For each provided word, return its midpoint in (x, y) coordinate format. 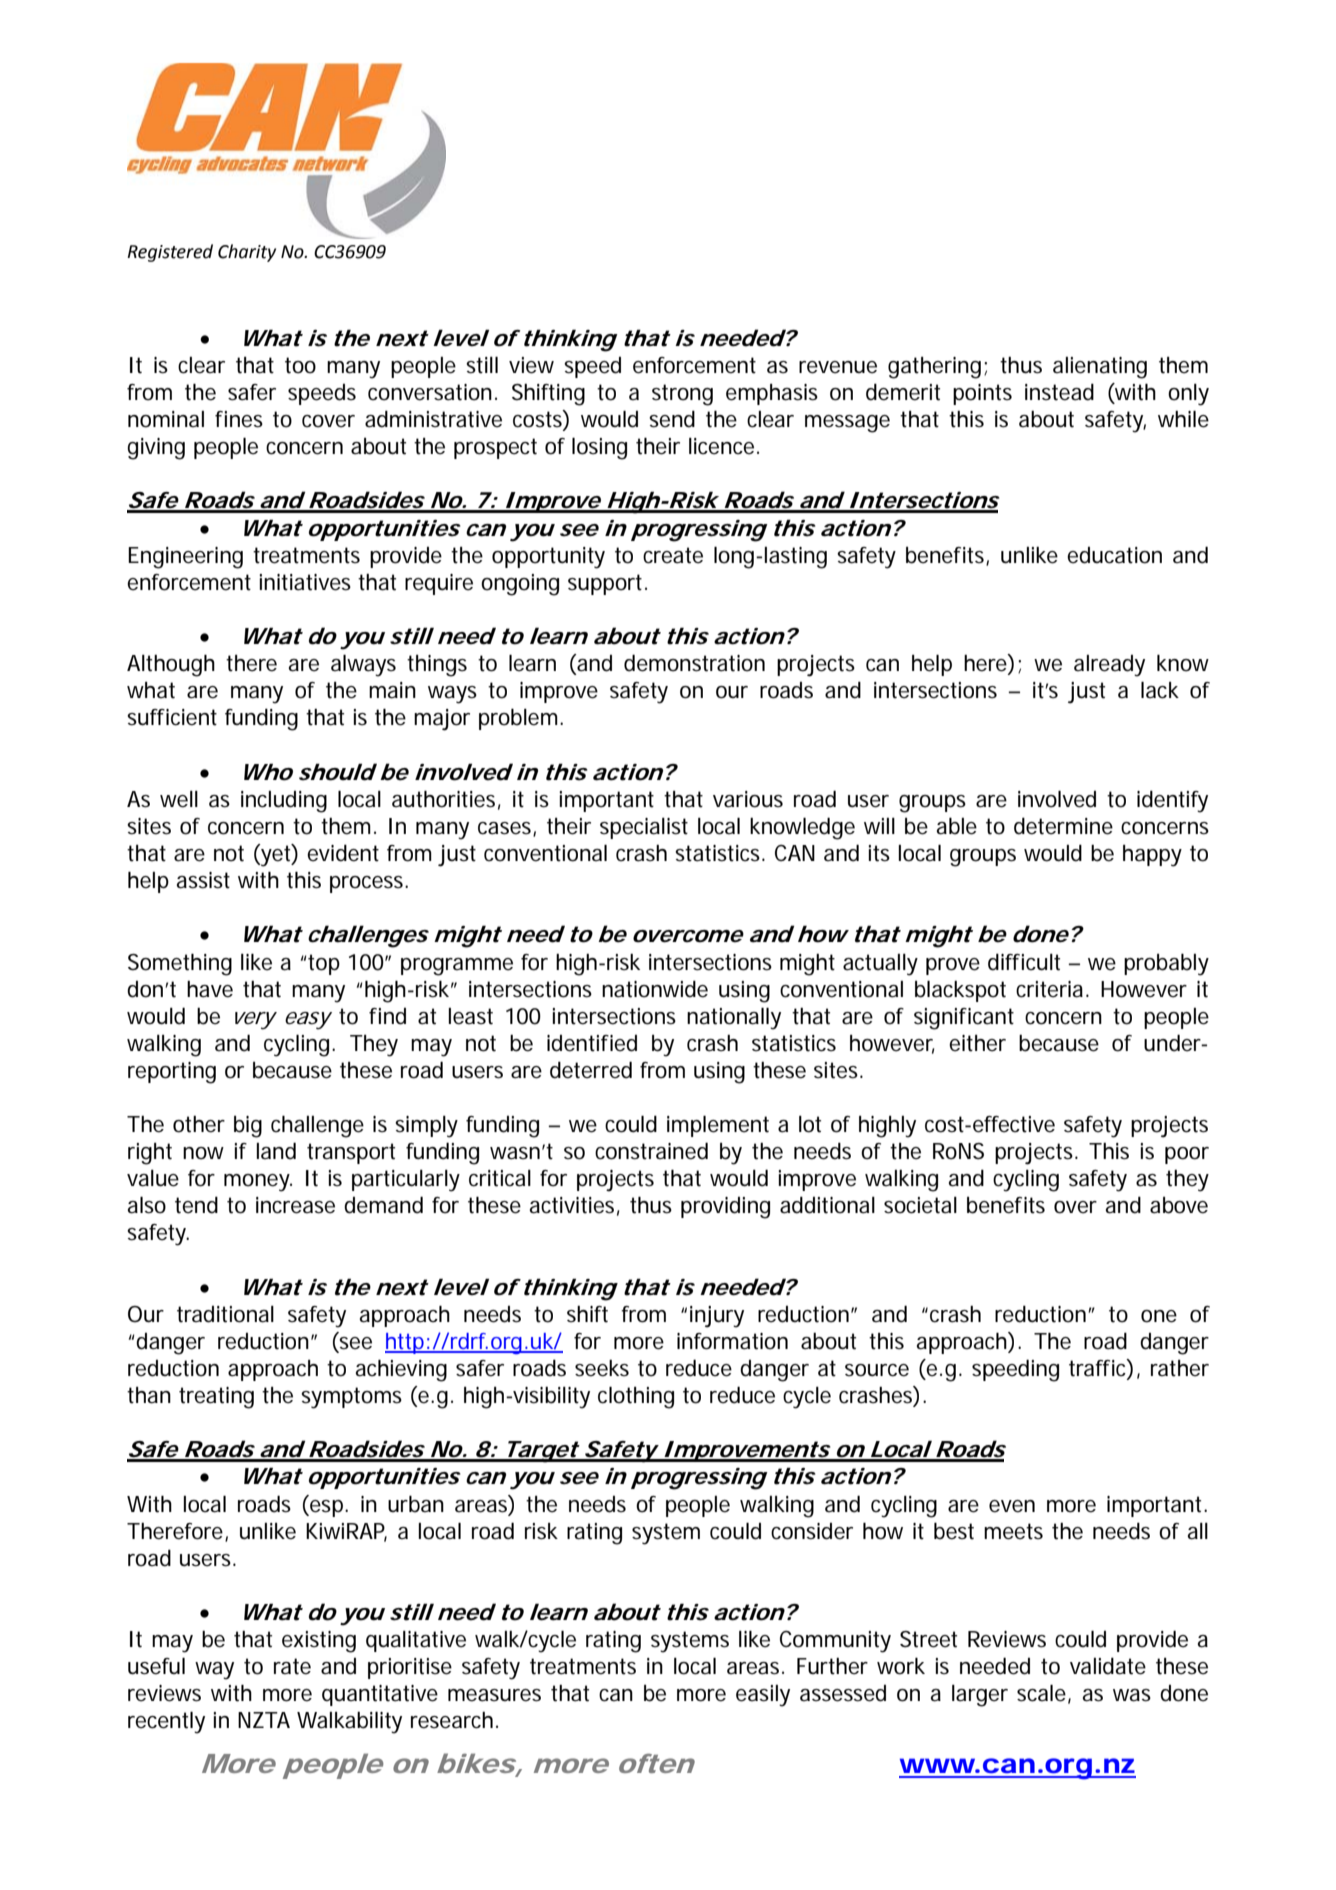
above (1179, 1205)
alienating (1100, 368)
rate (292, 1666)
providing (725, 1208)
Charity (247, 253)
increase (295, 1205)
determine (1063, 826)
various (748, 799)
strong (682, 395)
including (284, 802)
